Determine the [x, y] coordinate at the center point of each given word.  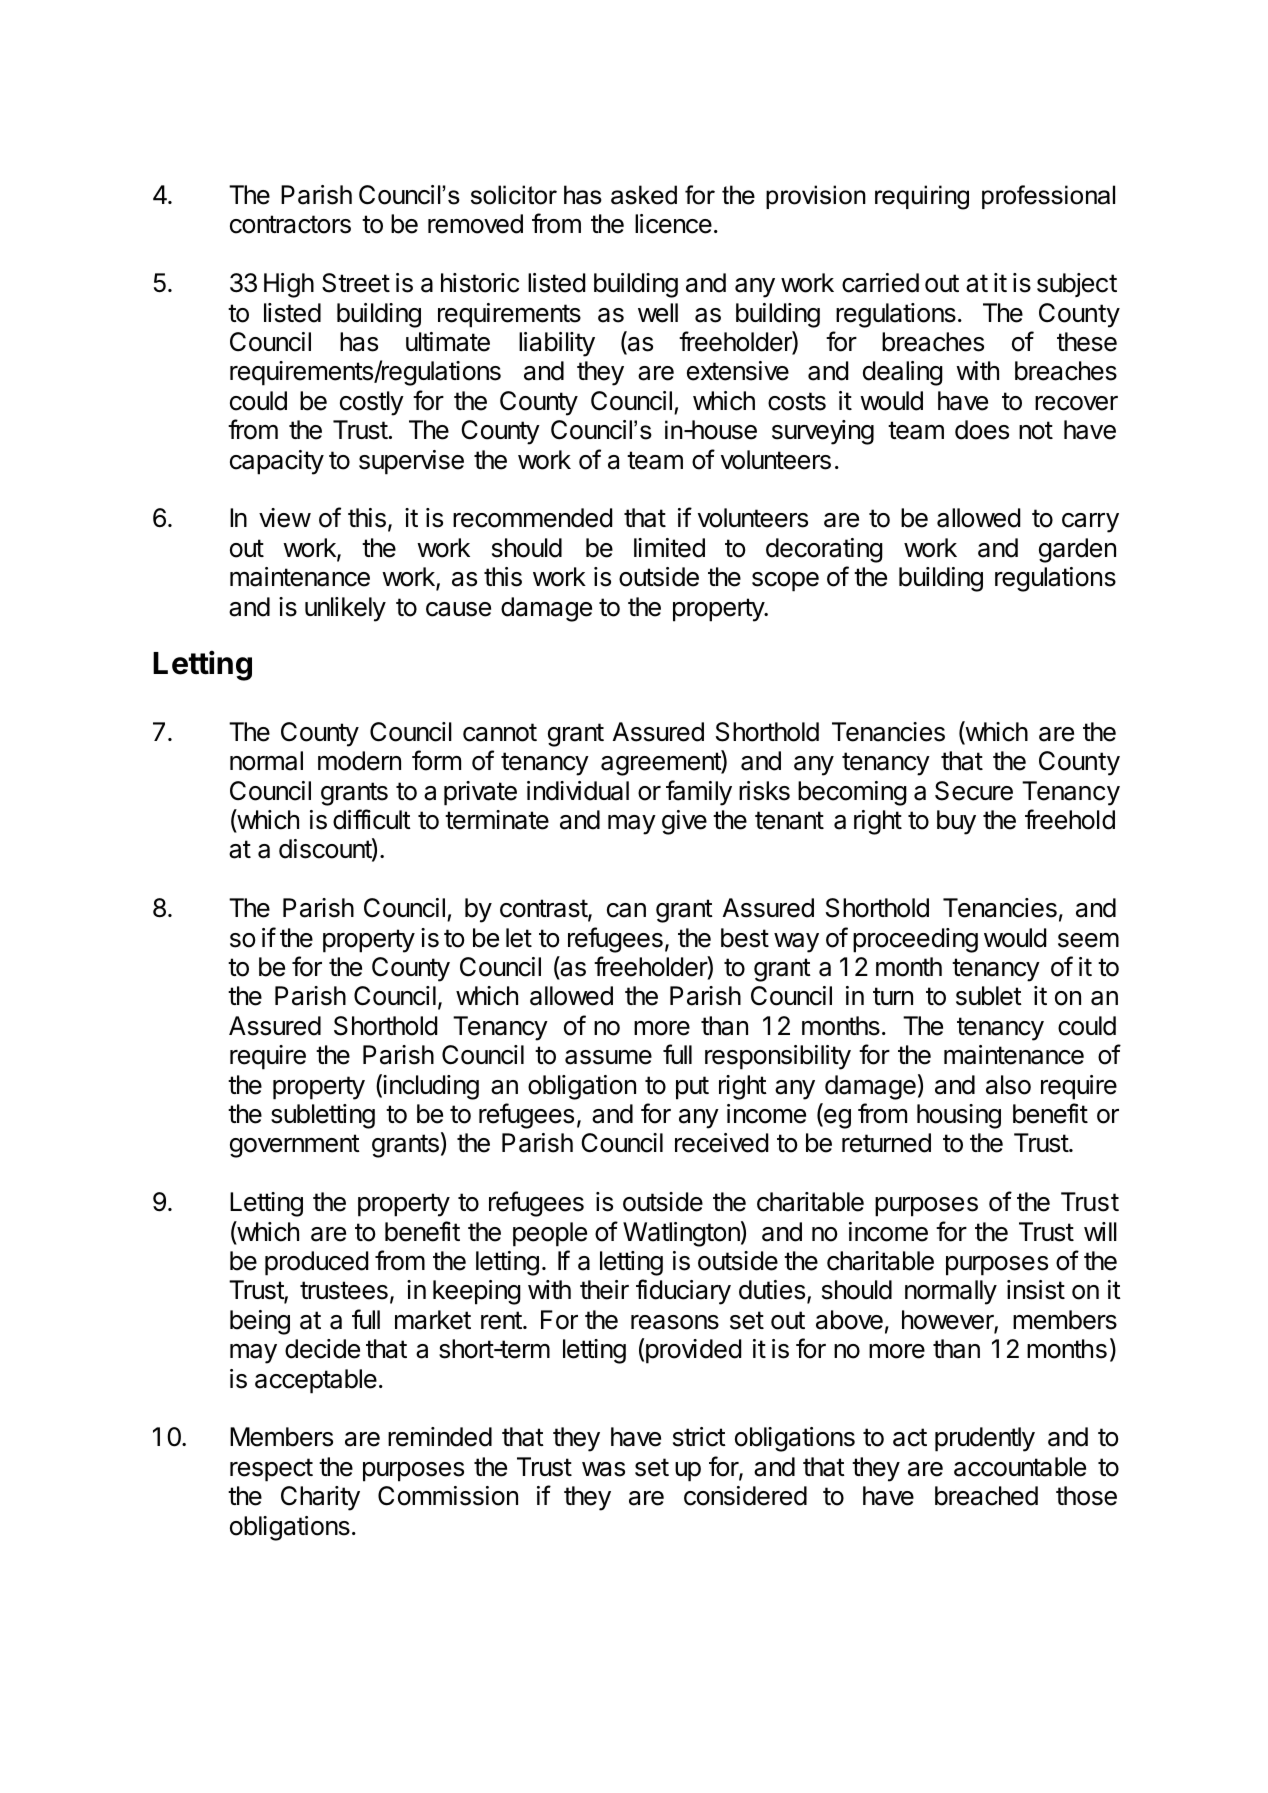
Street [356, 283]
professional [1048, 197]
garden [1077, 550]
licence [673, 224]
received [721, 1143]
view [285, 518]
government [295, 1146]
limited [669, 548]
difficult [372, 819]
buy [956, 822]
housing [959, 1116]
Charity [320, 1498]
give [684, 822]
